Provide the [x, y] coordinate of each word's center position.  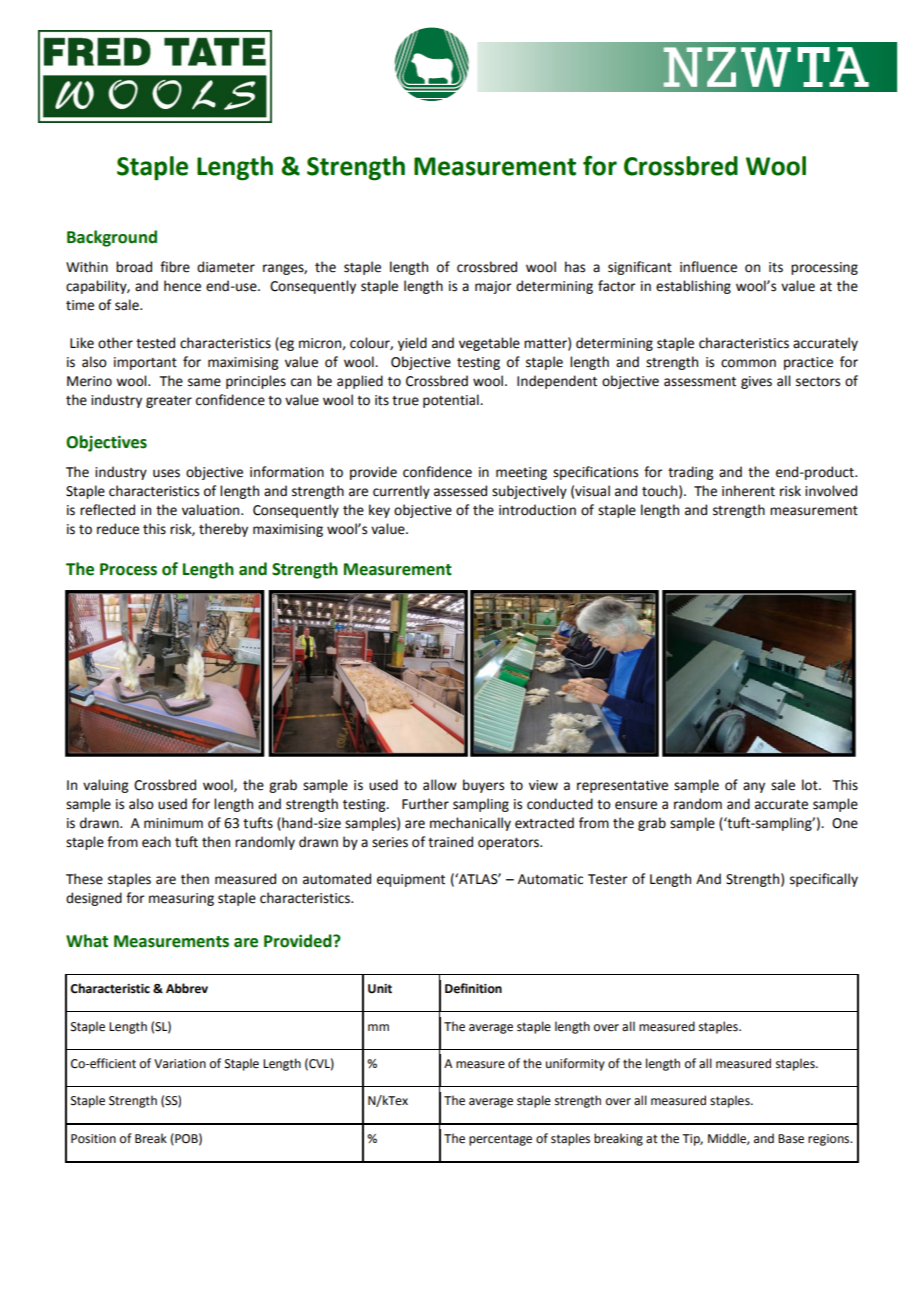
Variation [180, 1064]
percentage [500, 1140]
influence [708, 267]
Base [791, 1139]
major [493, 287]
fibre [175, 267]
